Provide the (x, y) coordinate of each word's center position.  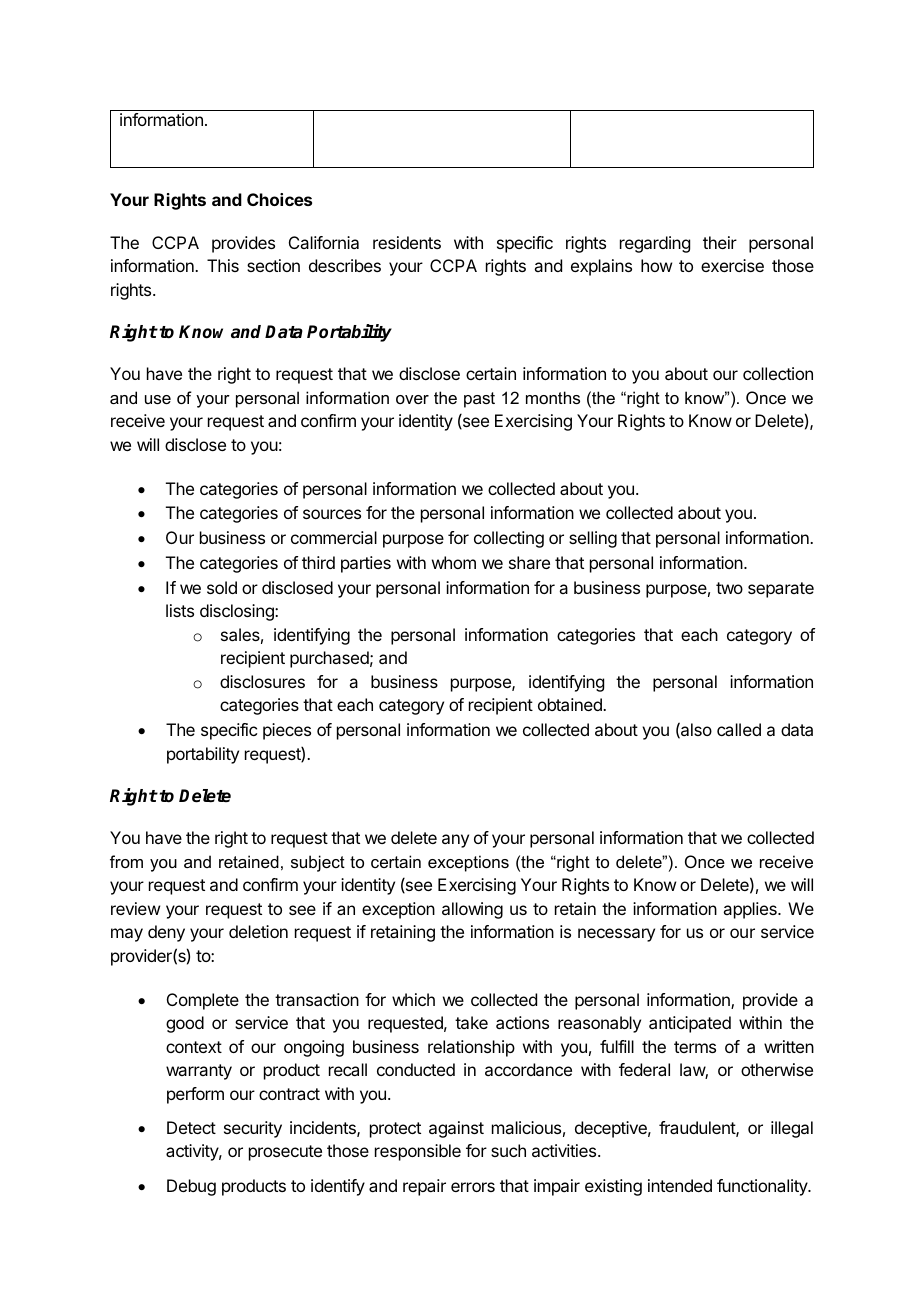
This (223, 265)
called (739, 729)
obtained (571, 704)
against (456, 1129)
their (720, 242)
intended (680, 1185)
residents (407, 242)
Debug (191, 1187)
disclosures (262, 681)
